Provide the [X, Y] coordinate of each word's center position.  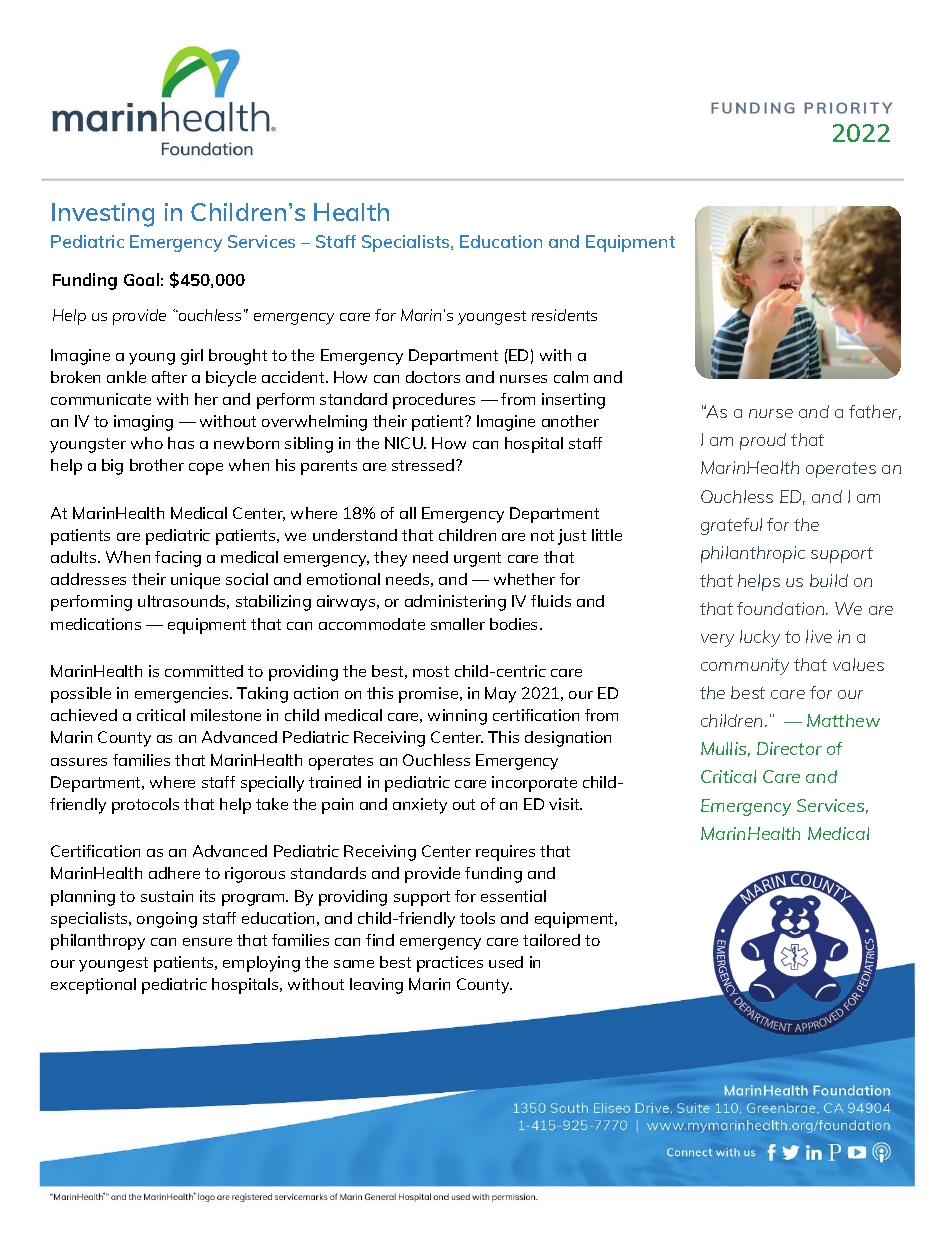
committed [204, 671]
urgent [477, 559]
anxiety [420, 806]
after [169, 377]
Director [789, 748]
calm [571, 377]
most [431, 671]
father [875, 412]
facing [178, 559]
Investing [103, 215]
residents [564, 315]
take [272, 804]
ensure [207, 942]
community [745, 666]
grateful [731, 526]
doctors [433, 377]
